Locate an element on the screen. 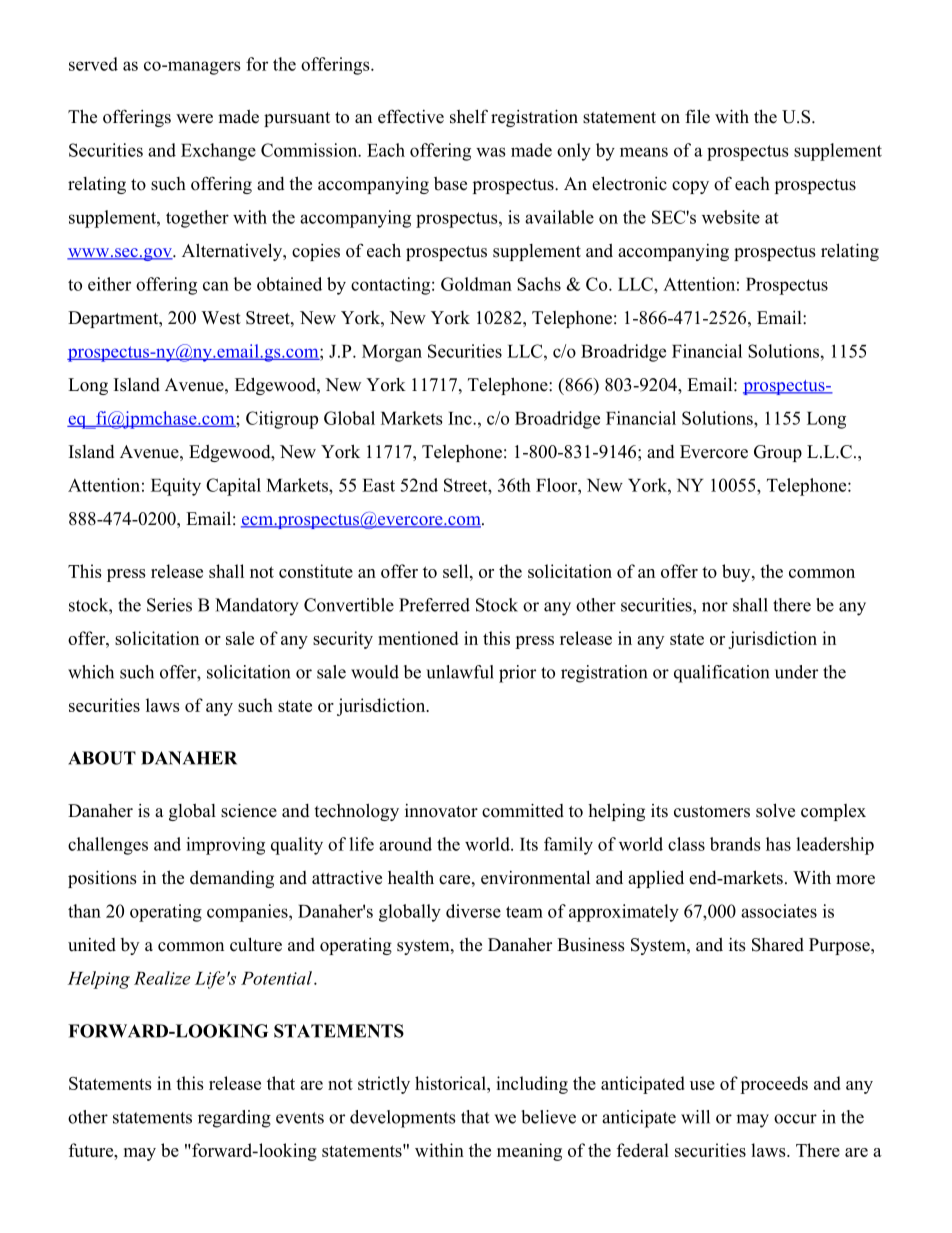  nor is located at coordinates (715, 607).
